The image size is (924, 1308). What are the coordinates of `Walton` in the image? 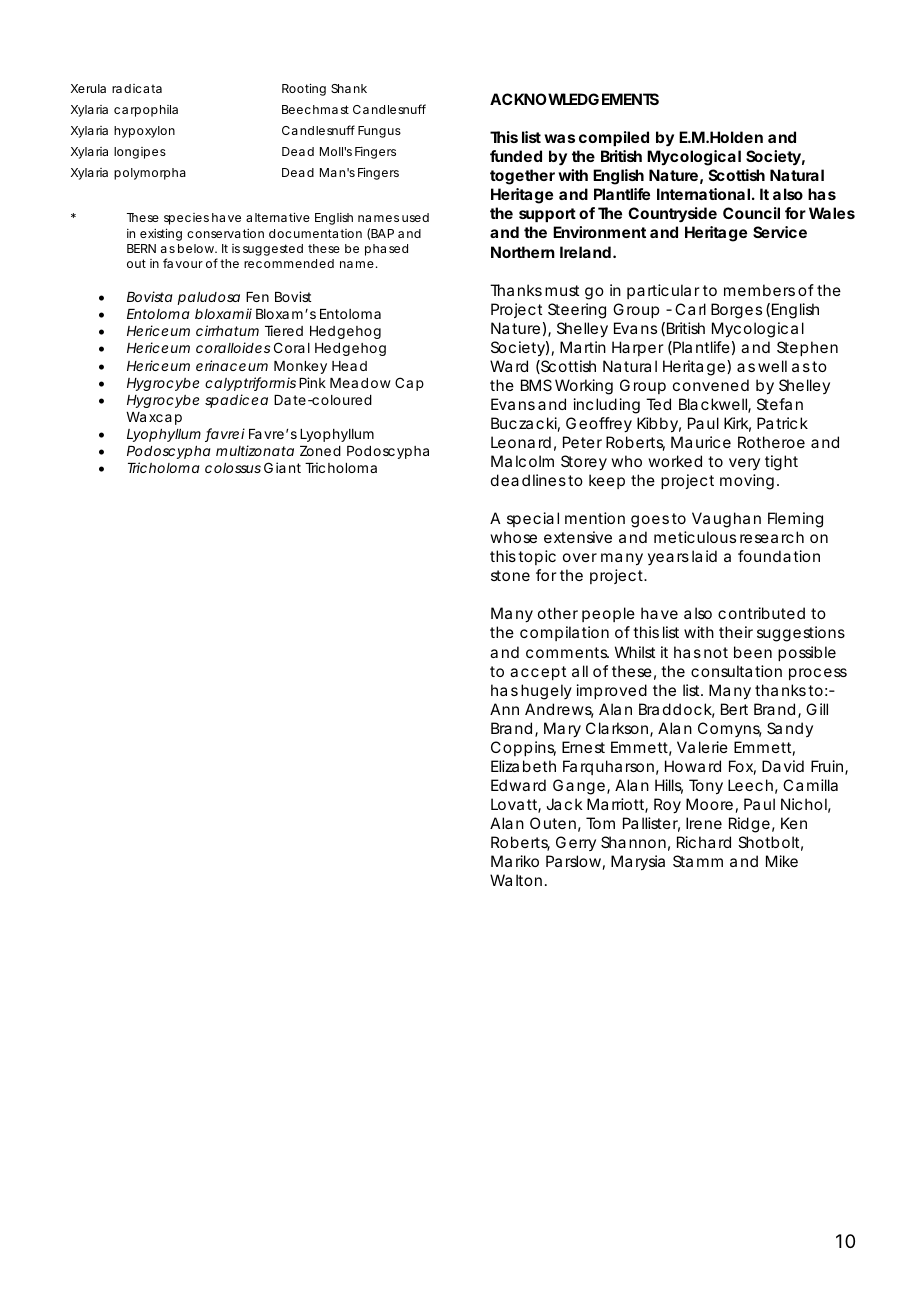 It's located at (516, 880).
